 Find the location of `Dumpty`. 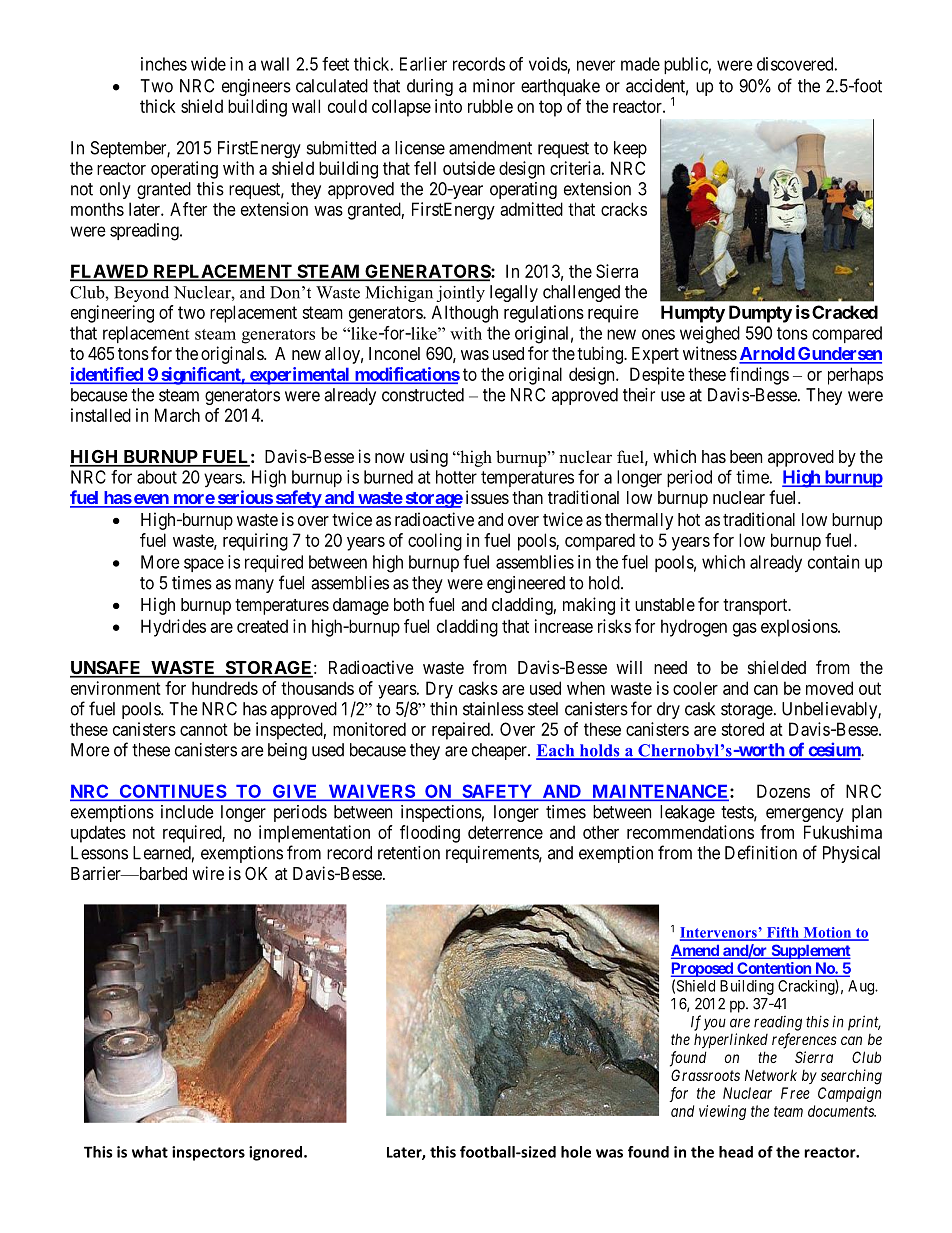

Dumpty is located at coordinates (760, 314).
